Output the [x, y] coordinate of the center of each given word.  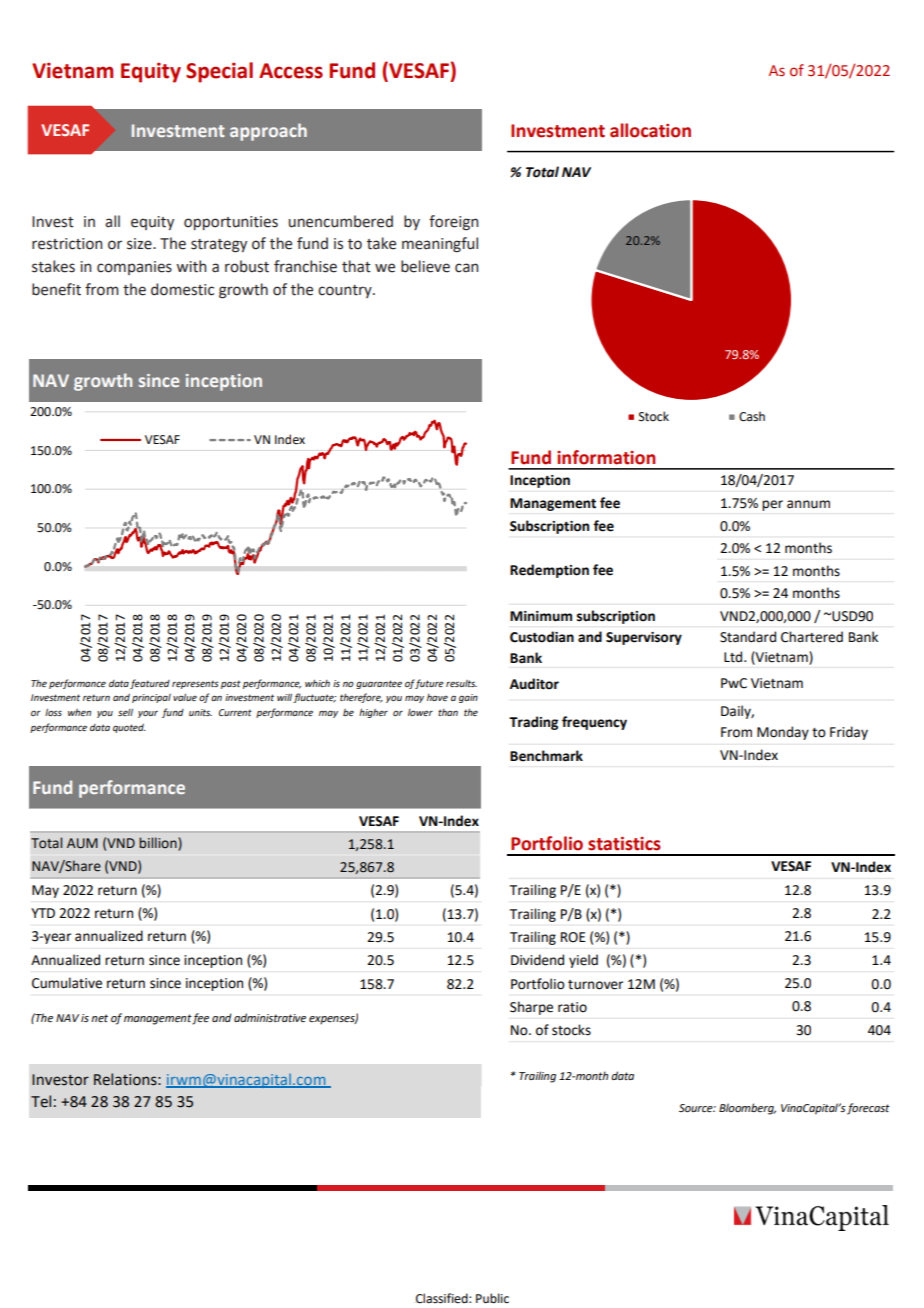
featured [150, 684]
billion [159, 844]
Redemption [549, 571]
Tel [41, 1101]
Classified [443, 1298]
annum [808, 504]
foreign [453, 223]
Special [219, 72]
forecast [868, 1109]
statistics [624, 844]
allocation [650, 130]
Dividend [537, 960]
